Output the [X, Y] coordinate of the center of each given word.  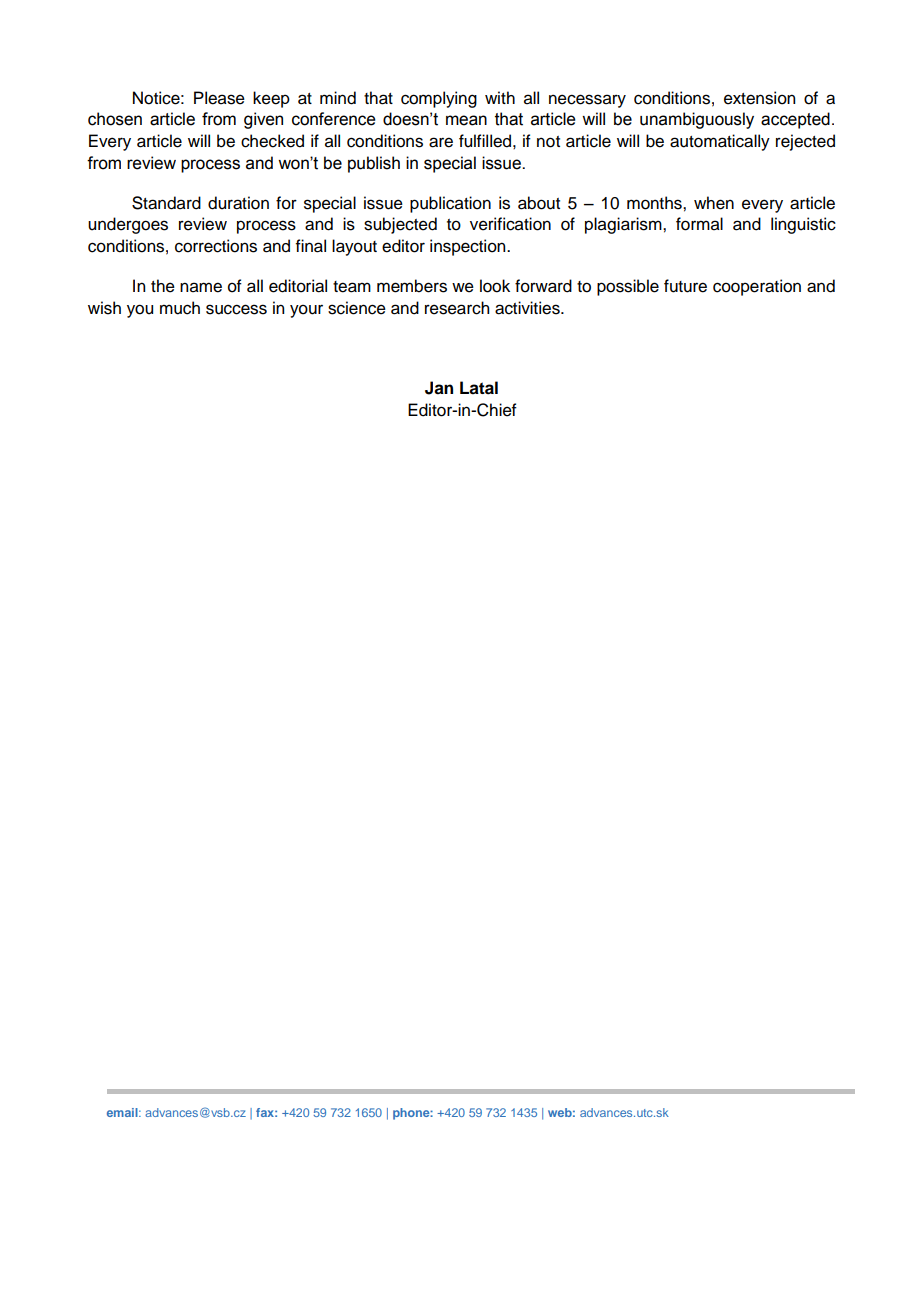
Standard [166, 203]
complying [439, 99]
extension [759, 98]
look [495, 286]
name [201, 287]
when [714, 203]
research [457, 308]
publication [450, 204]
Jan [439, 388]
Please [219, 98]
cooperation [757, 287]
